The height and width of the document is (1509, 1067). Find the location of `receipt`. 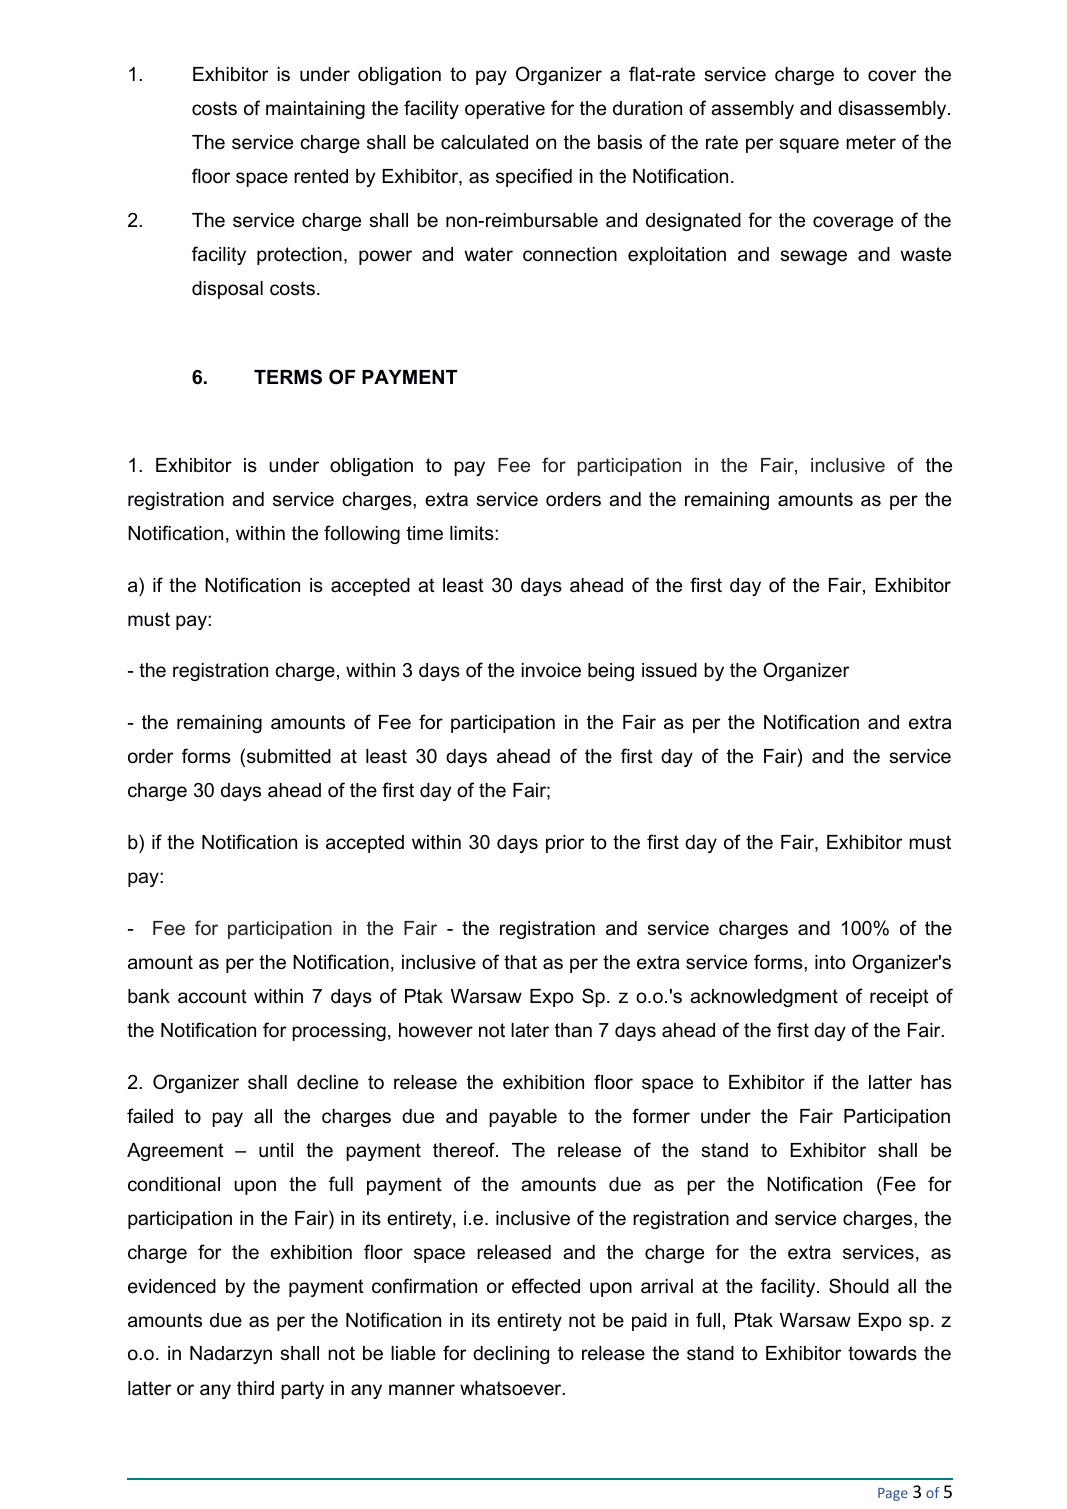

receipt is located at coordinates (899, 998).
